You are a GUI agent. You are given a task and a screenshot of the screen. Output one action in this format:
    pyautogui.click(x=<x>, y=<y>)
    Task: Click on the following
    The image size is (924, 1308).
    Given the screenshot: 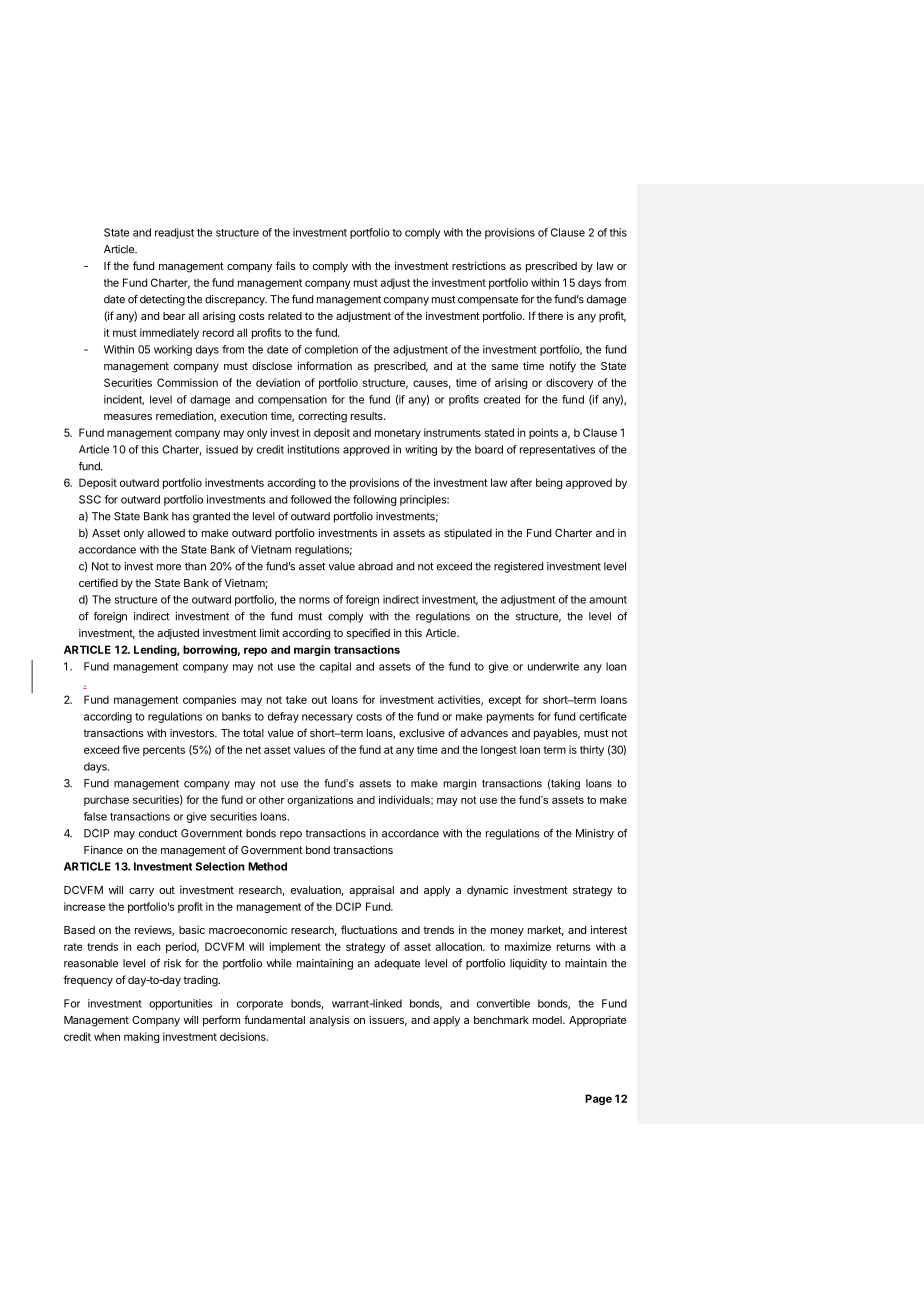 What is the action you would take?
    pyautogui.click(x=375, y=500)
